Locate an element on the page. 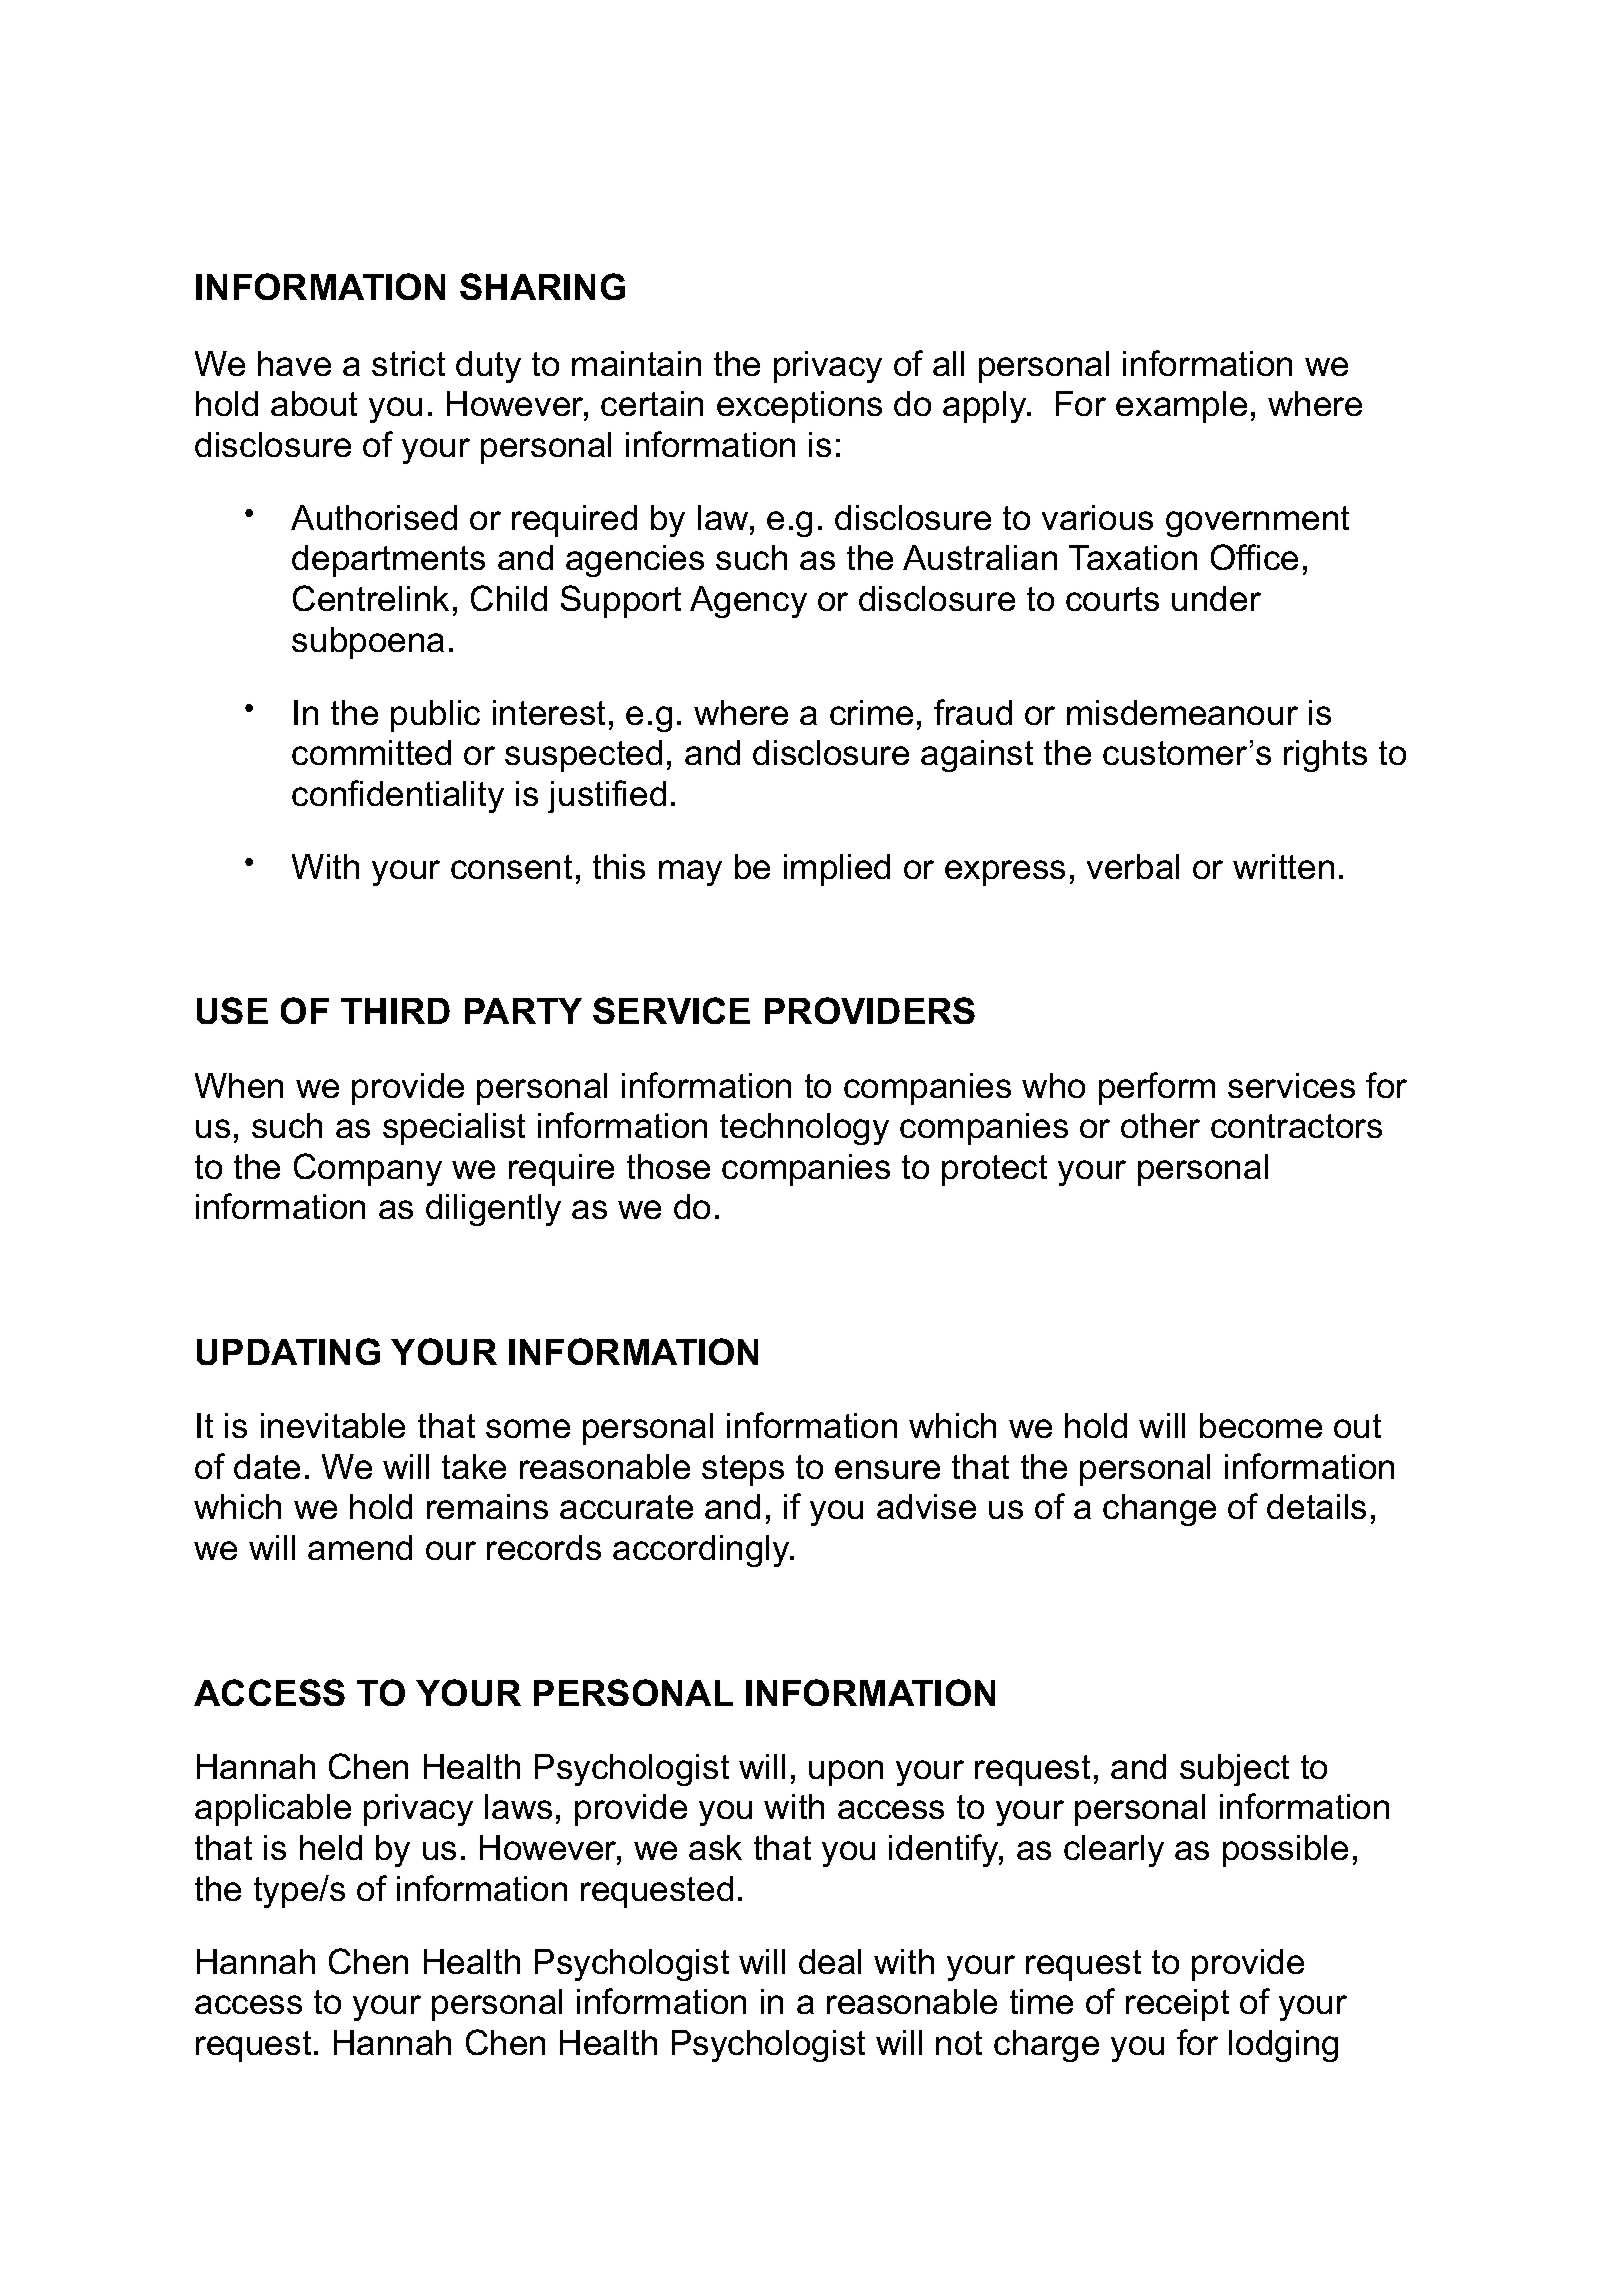 The height and width of the image is (2276, 1609). strict is located at coordinates (408, 363).
